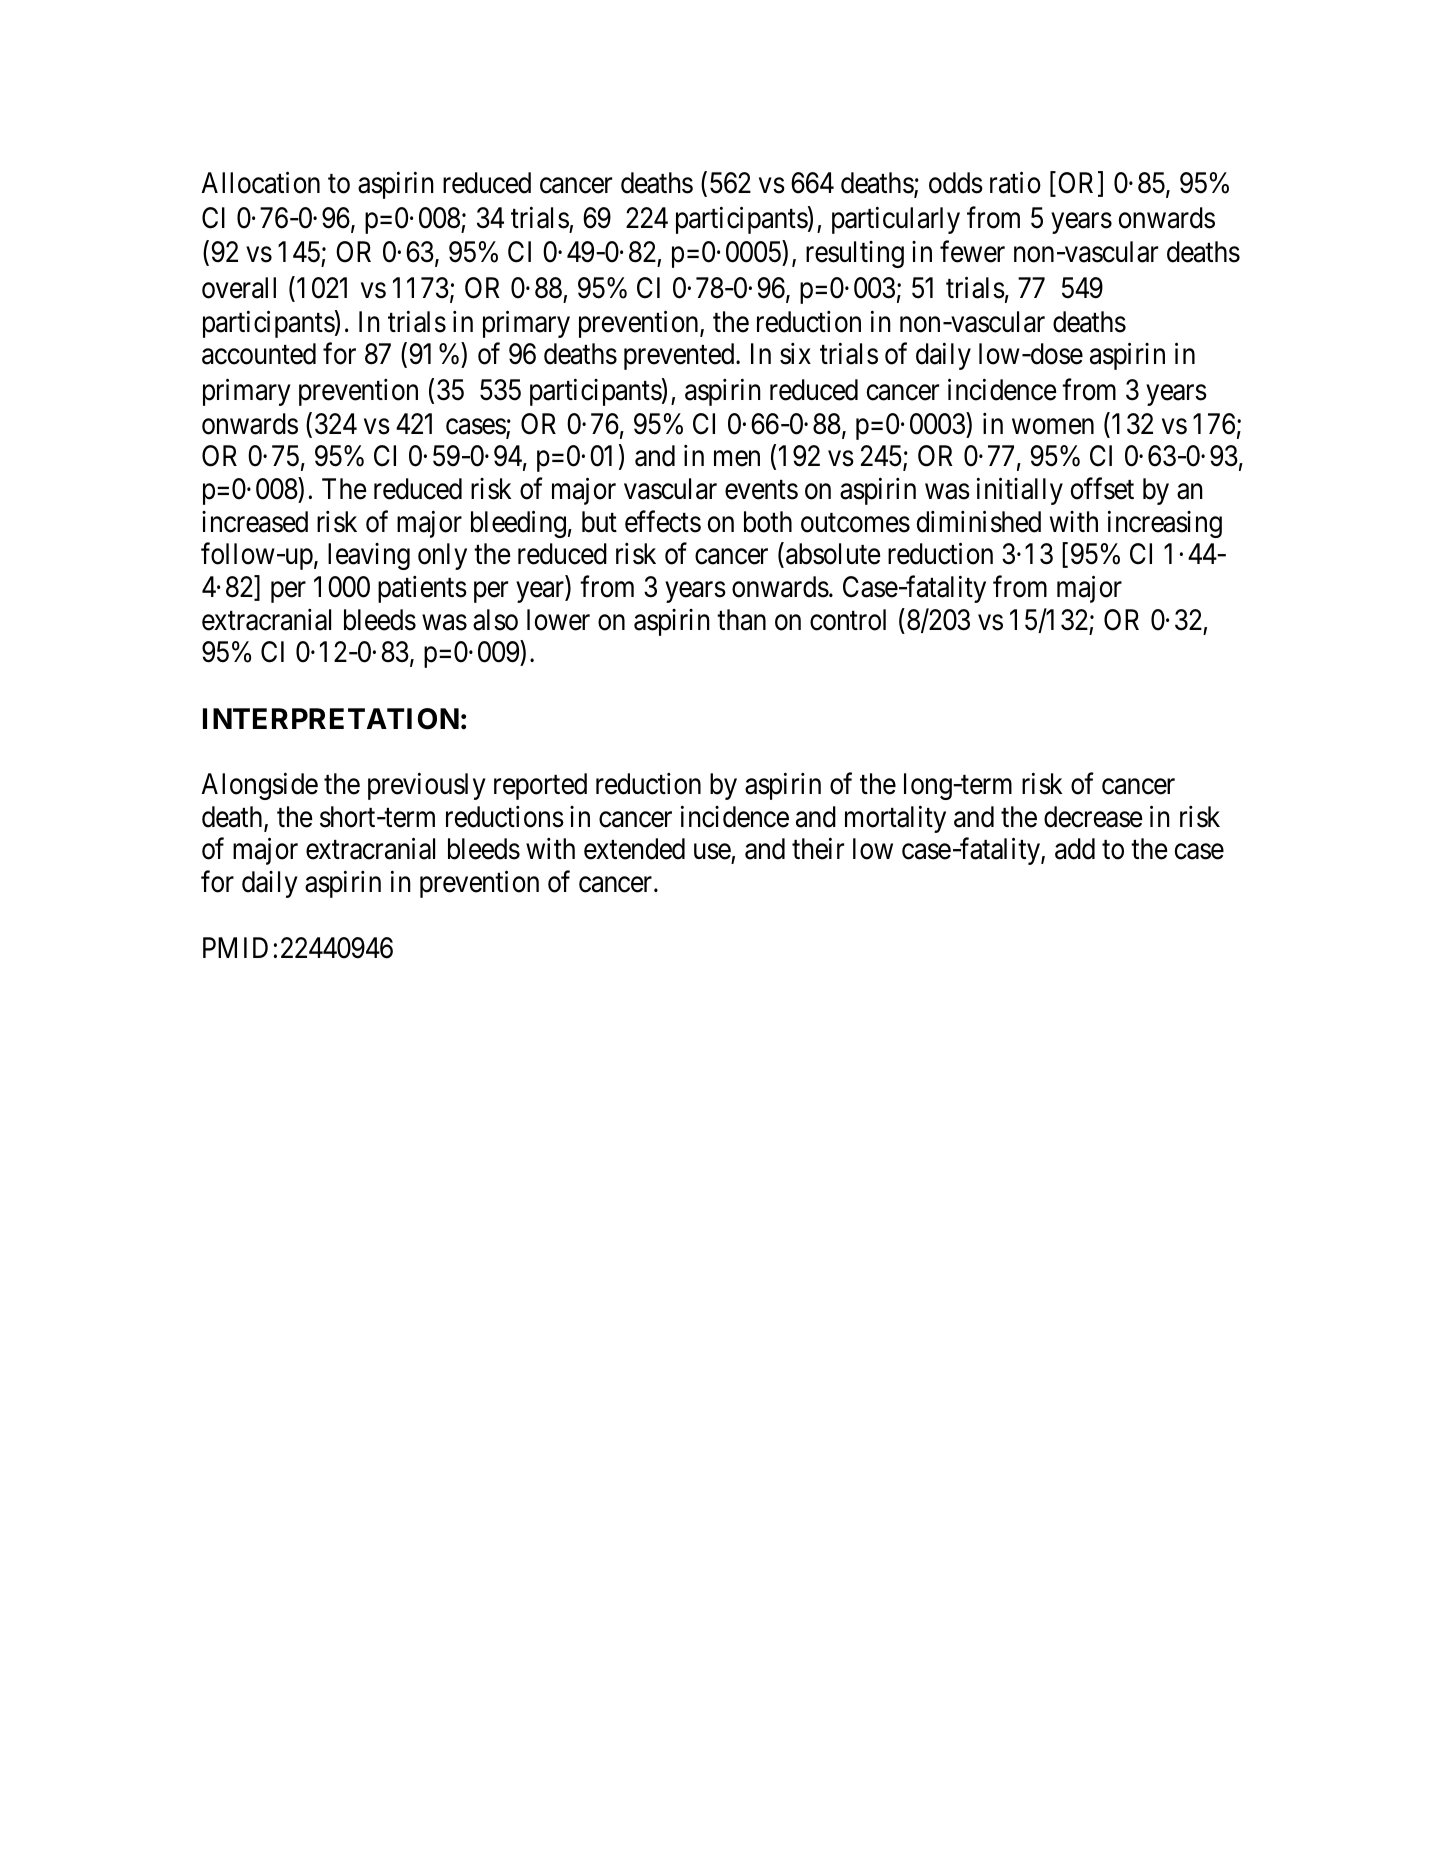 This screenshot has height=1873, width=1447. What do you see at coordinates (848, 620) in the screenshot?
I see `control` at bounding box center [848, 620].
